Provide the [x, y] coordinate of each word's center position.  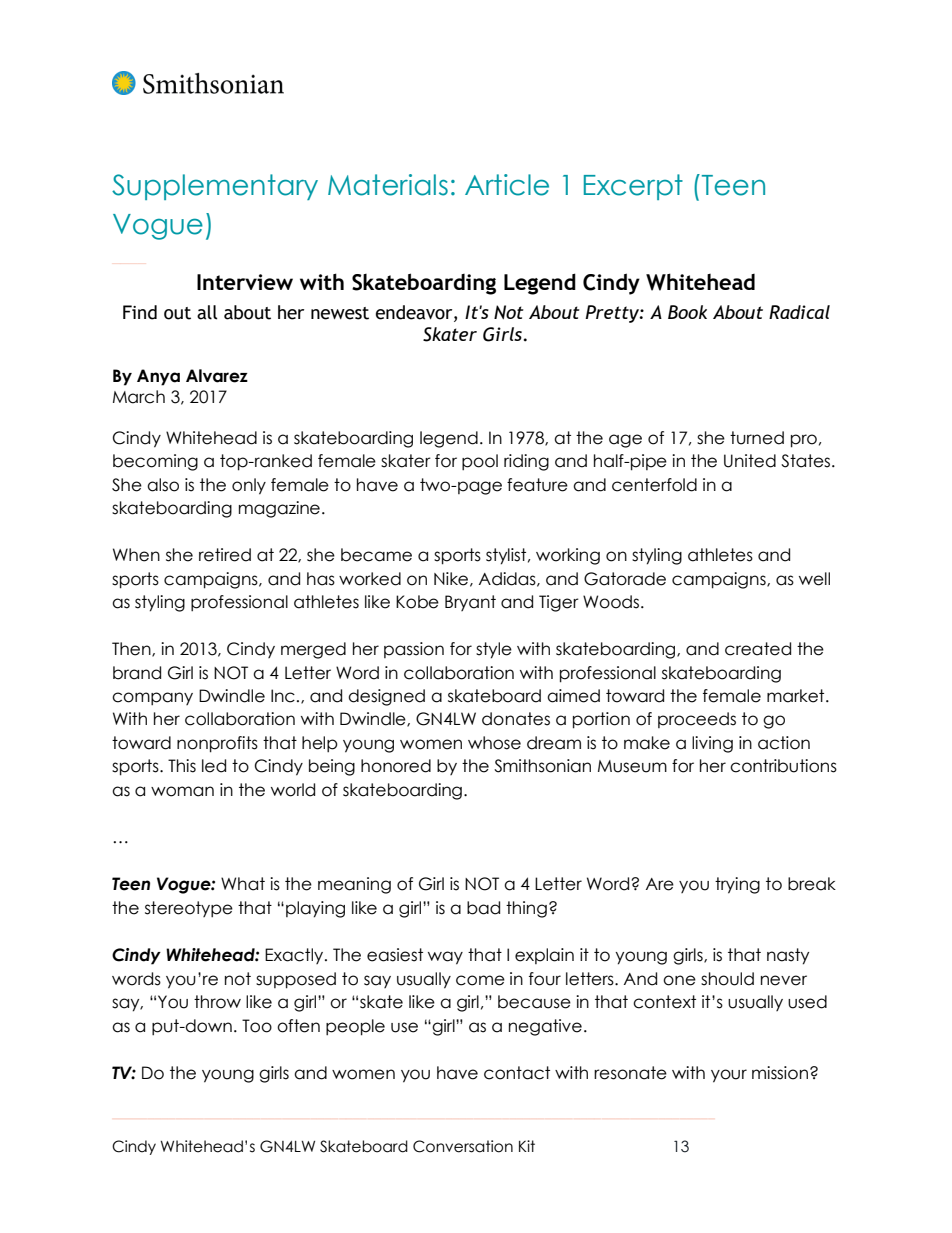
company [152, 698]
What [243, 884]
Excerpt [633, 187]
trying [737, 885]
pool [480, 462]
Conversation [463, 1146]
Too [257, 1026]
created [758, 649]
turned [757, 438]
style [494, 650]
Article [507, 185]
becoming [155, 462]
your [729, 1076]
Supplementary [215, 187]
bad [483, 908]
